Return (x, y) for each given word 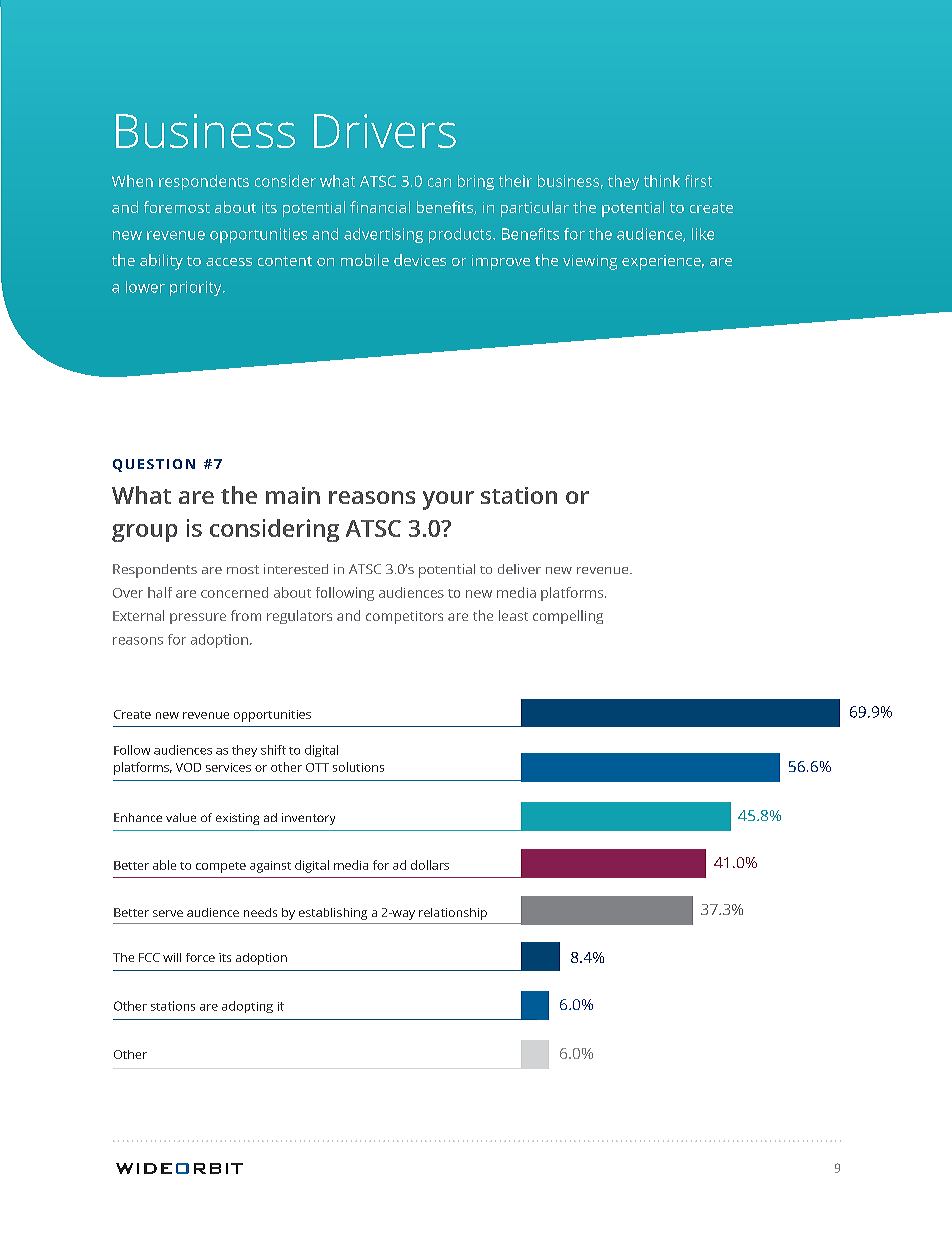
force (200, 957)
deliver (519, 569)
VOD (188, 767)
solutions (358, 767)
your (448, 500)
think (662, 181)
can (439, 182)
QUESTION (154, 465)
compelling (568, 617)
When (132, 181)
